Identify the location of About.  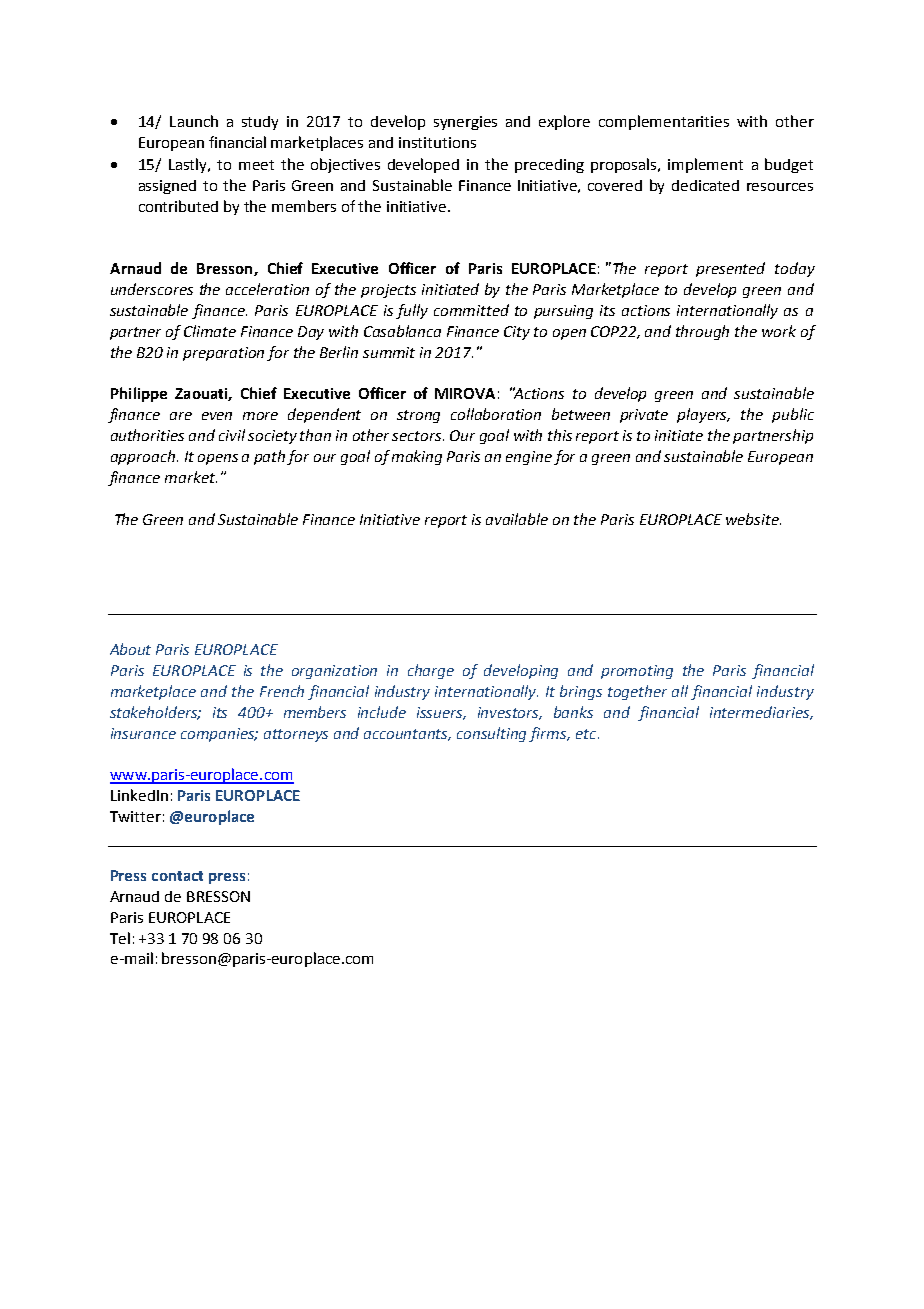
(130, 649).
